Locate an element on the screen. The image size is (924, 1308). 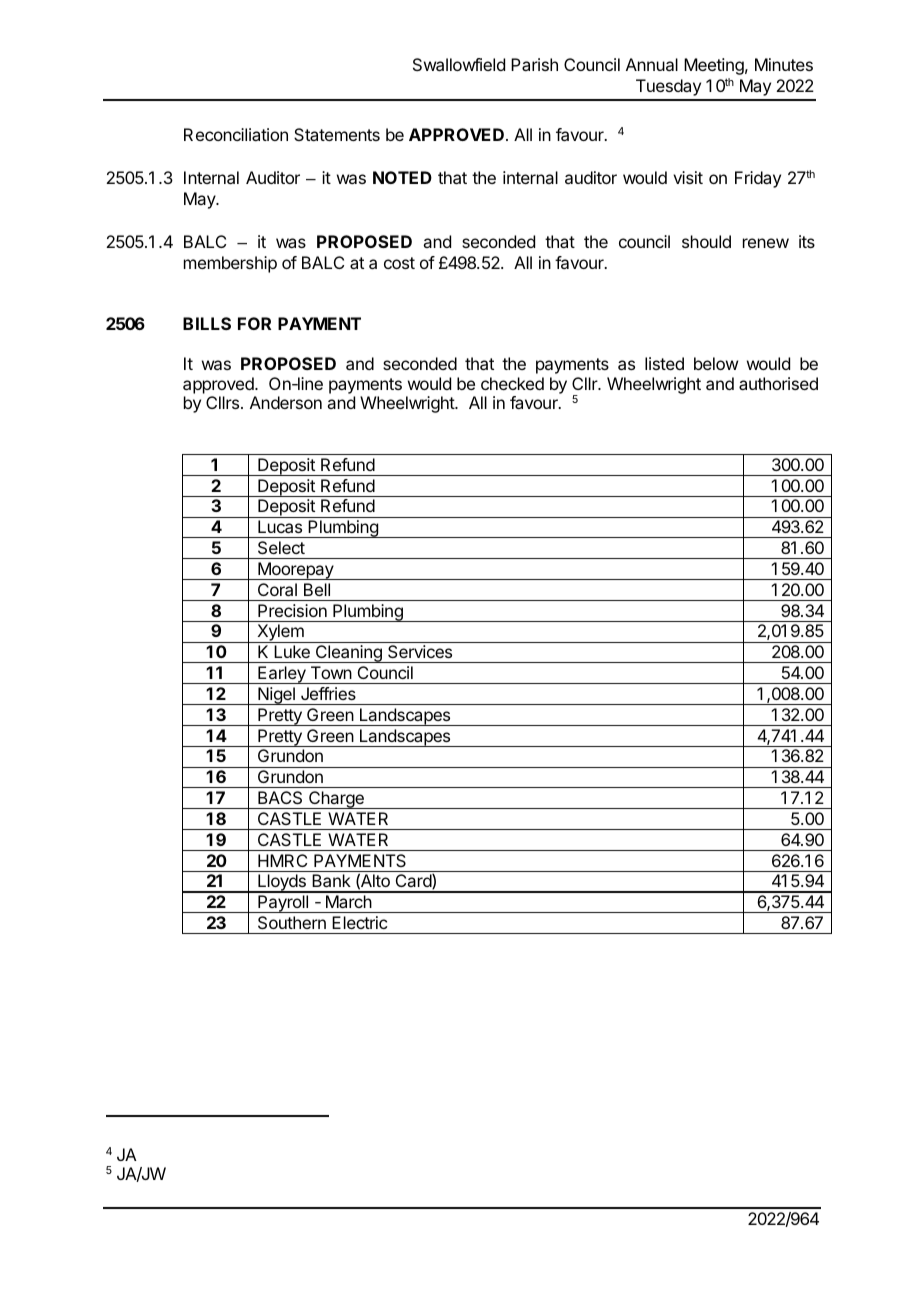
Bell is located at coordinates (317, 589).
